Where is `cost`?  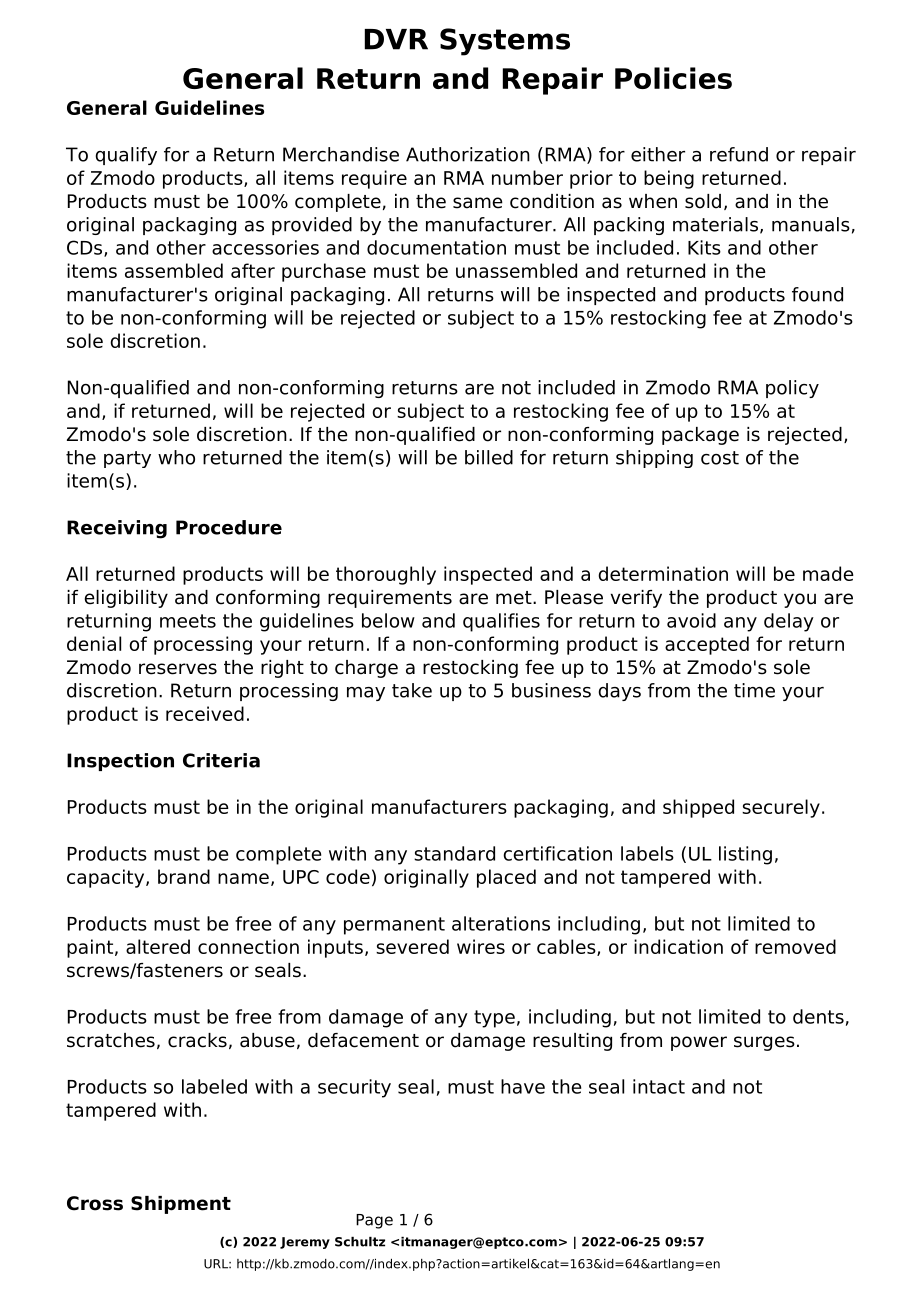 cost is located at coordinates (720, 458).
